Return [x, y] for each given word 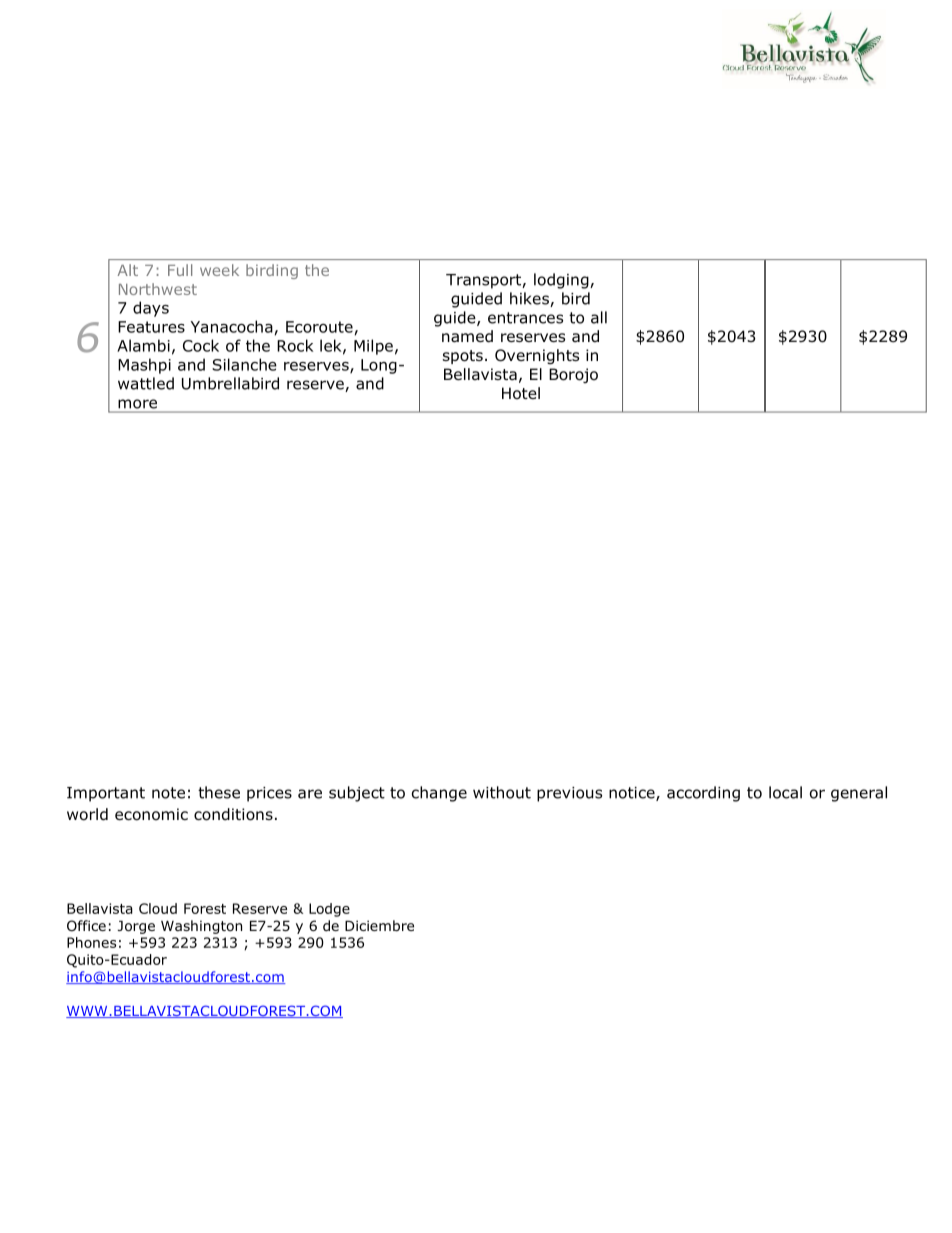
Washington [201, 927]
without [502, 792]
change [439, 794]
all [599, 317]
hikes [530, 299]
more [137, 404]
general [859, 794]
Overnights [537, 357]
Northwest [158, 289]
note [168, 793]
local [785, 792]
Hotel [521, 393]
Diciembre [379, 925]
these [219, 792]
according [703, 794]
